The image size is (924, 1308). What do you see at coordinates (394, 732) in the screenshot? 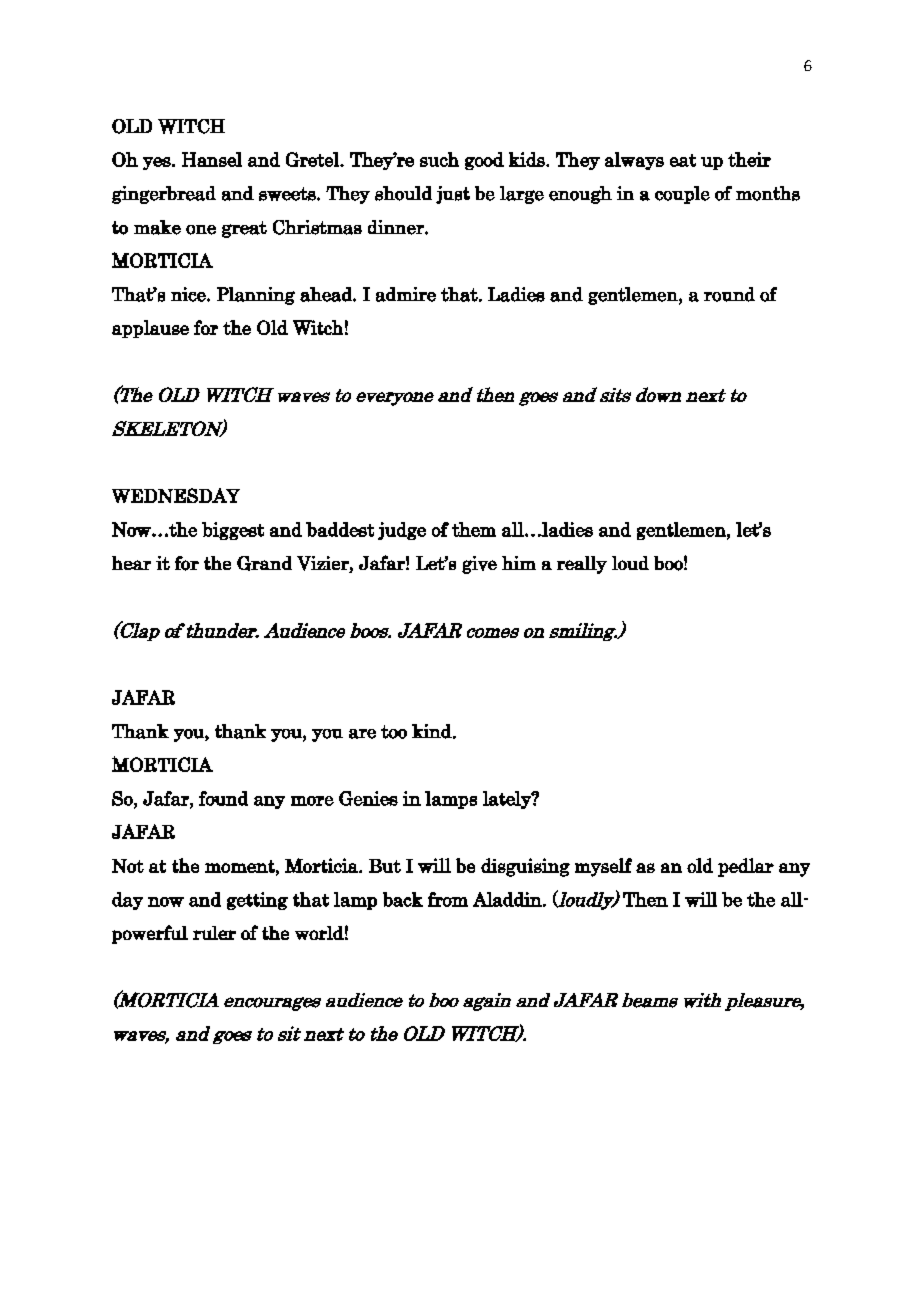
I see `too` at bounding box center [394, 732].
